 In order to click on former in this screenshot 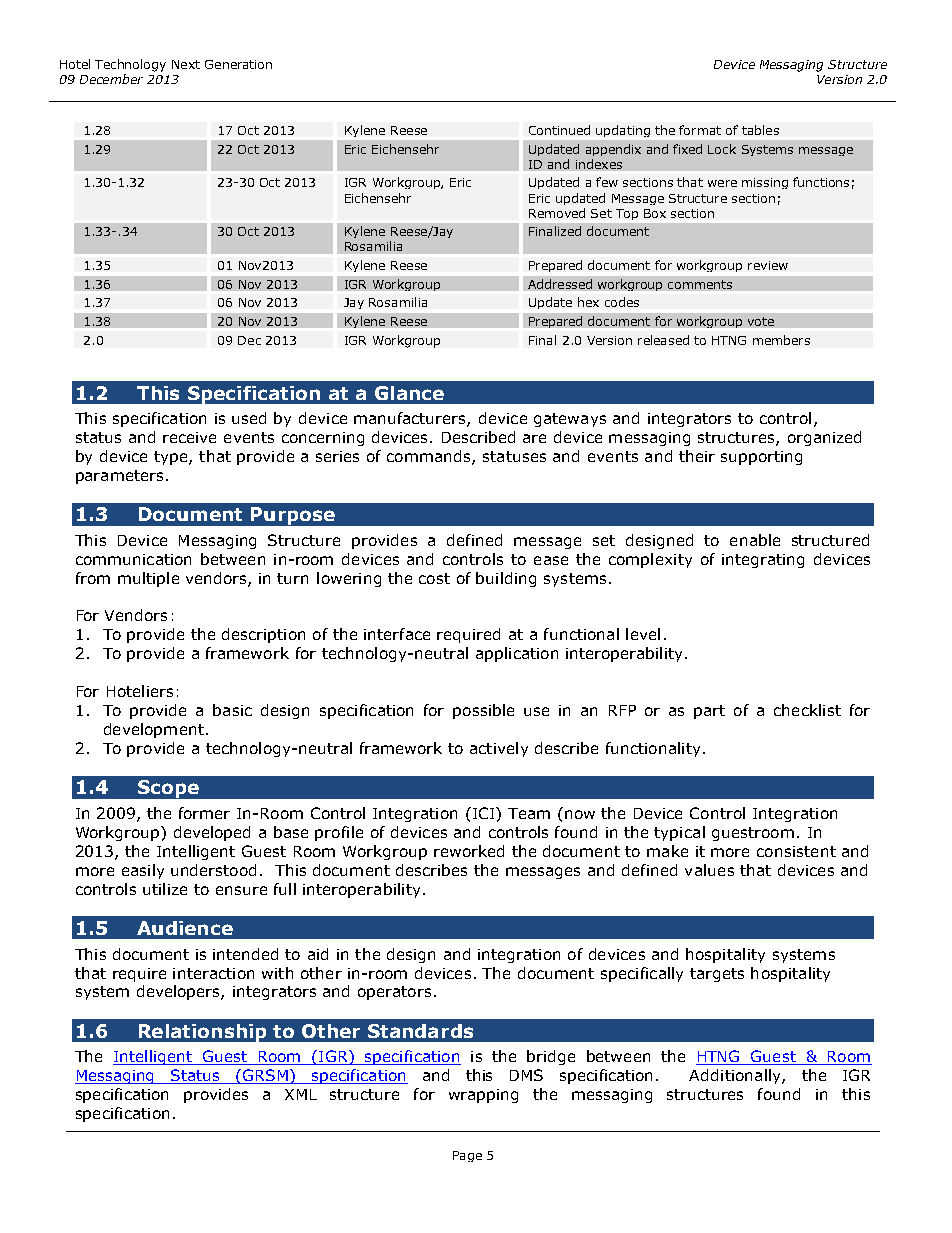, I will do `click(204, 813)`.
